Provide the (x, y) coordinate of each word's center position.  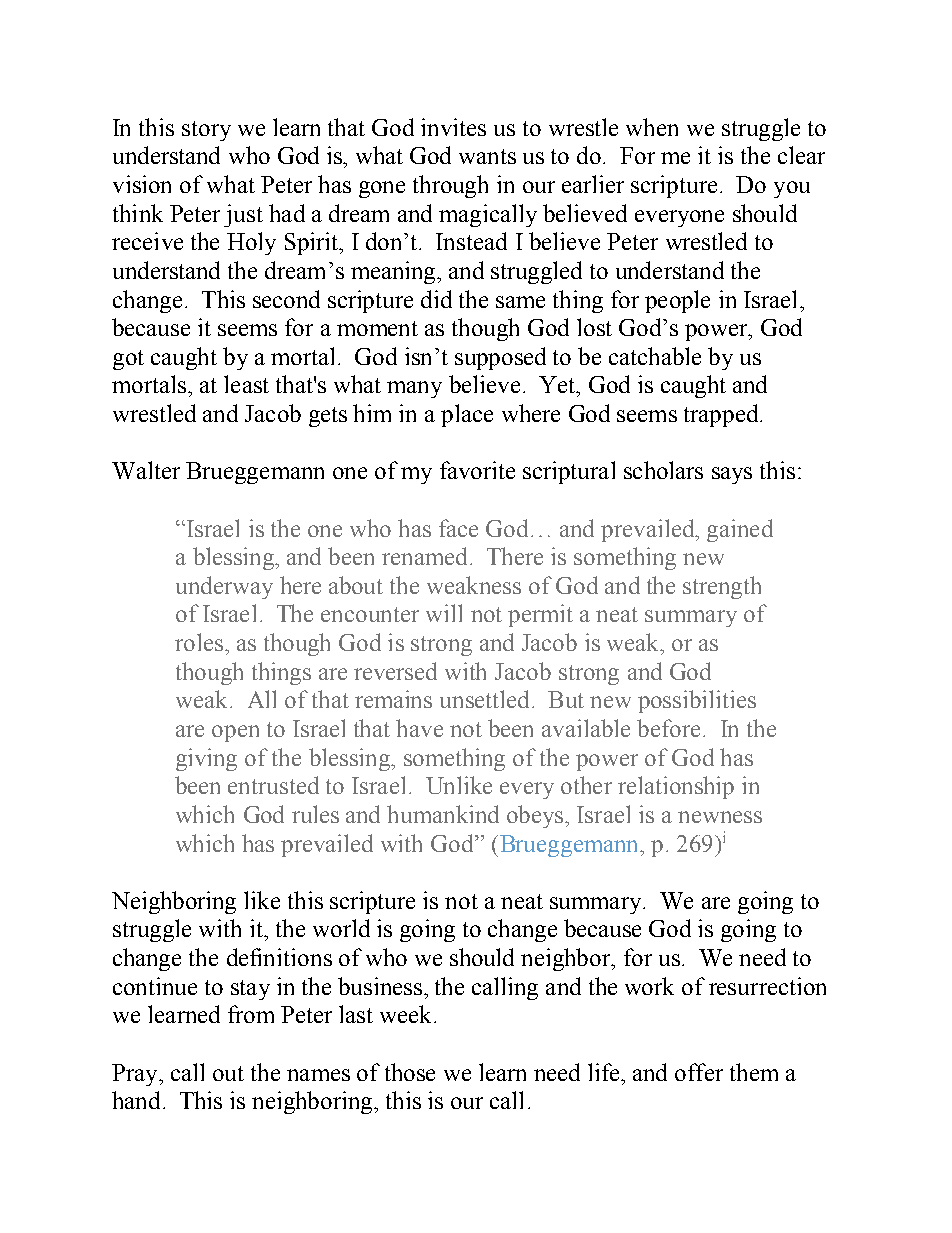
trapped (722, 415)
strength (722, 587)
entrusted (273, 785)
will (444, 613)
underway (224, 587)
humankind (443, 814)
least (246, 384)
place (467, 415)
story (206, 131)
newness (720, 817)
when (652, 127)
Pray (136, 1075)
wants (487, 156)
